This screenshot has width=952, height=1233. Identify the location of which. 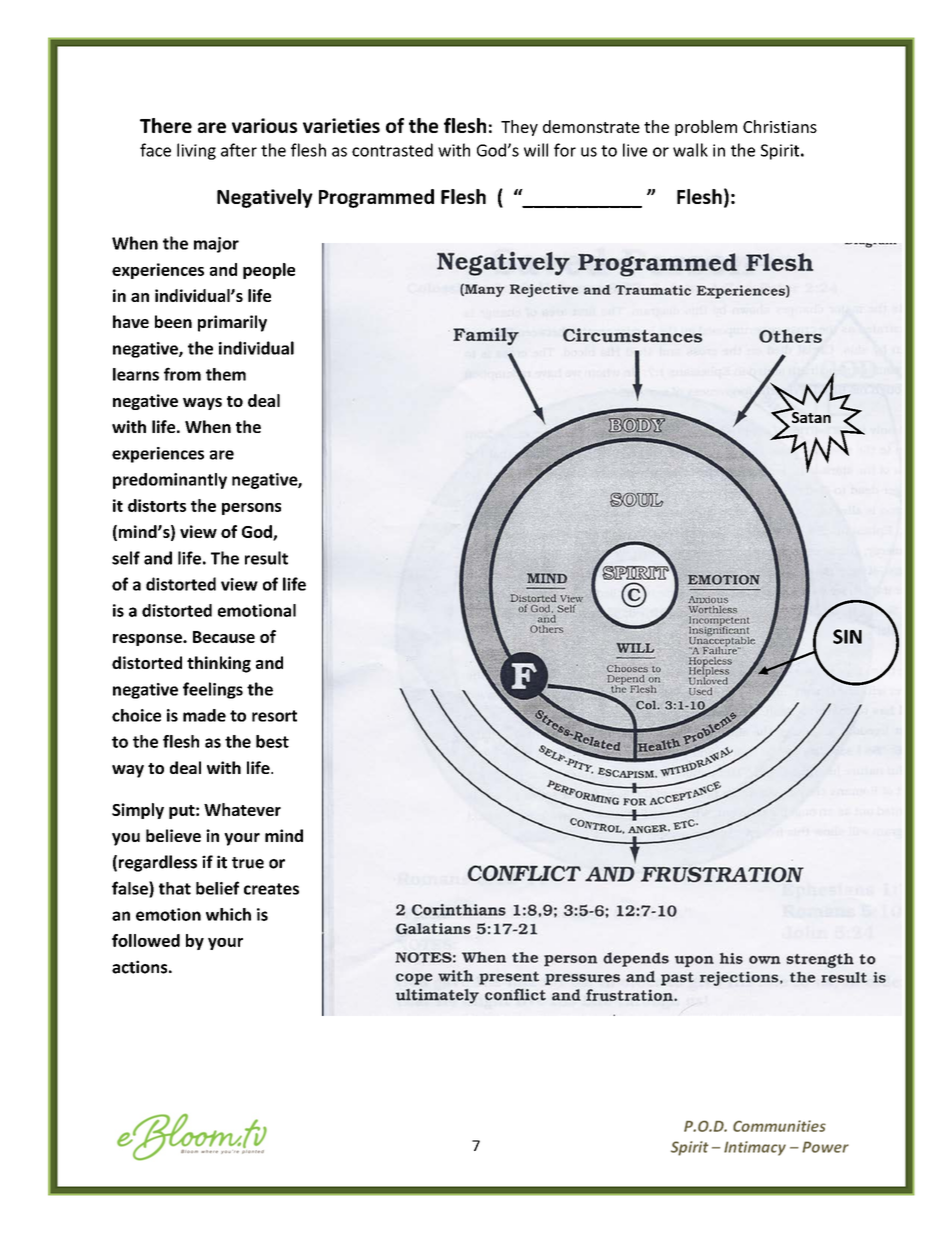
(228, 914).
